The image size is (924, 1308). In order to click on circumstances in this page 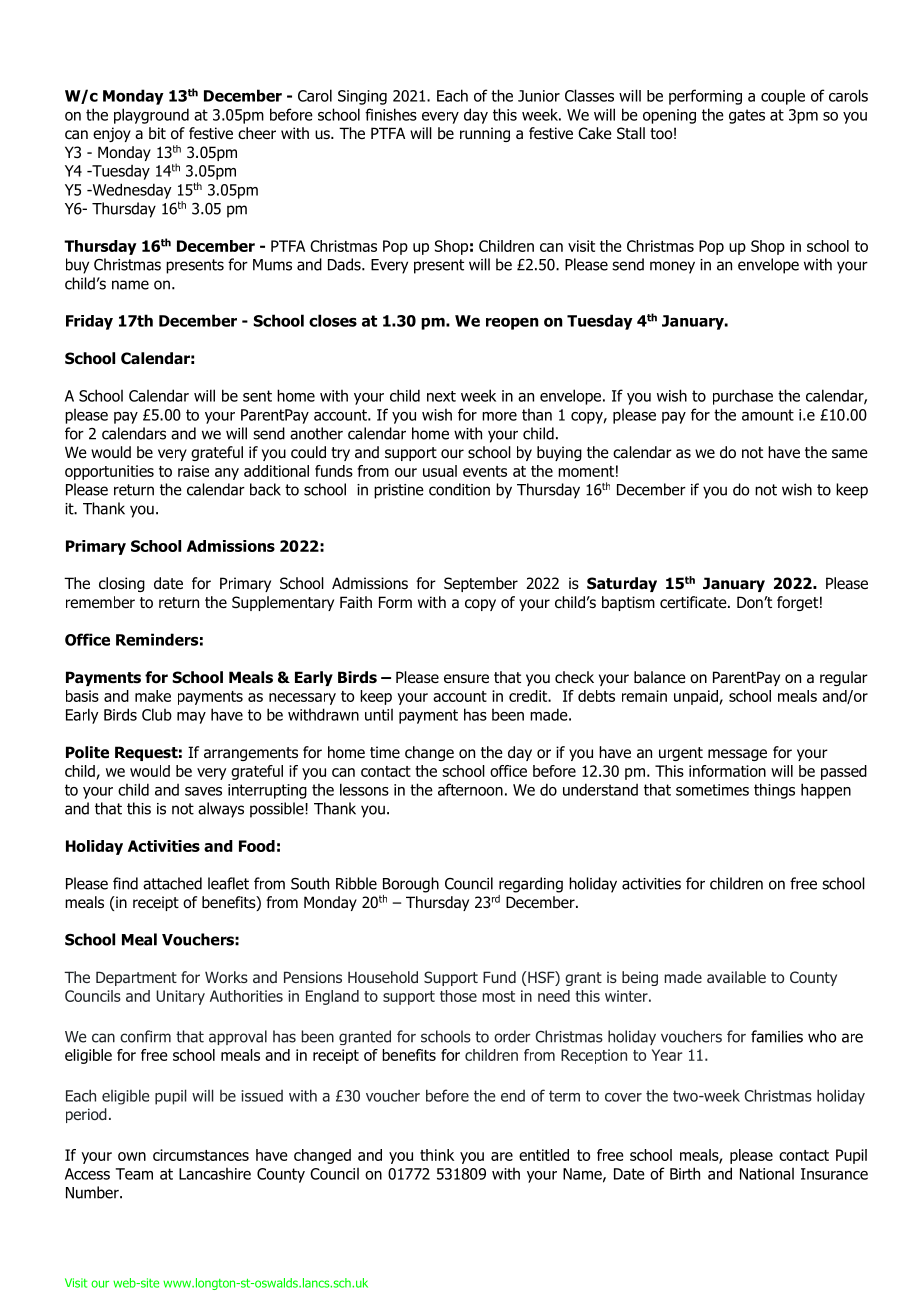, I will do `click(201, 1155)`.
